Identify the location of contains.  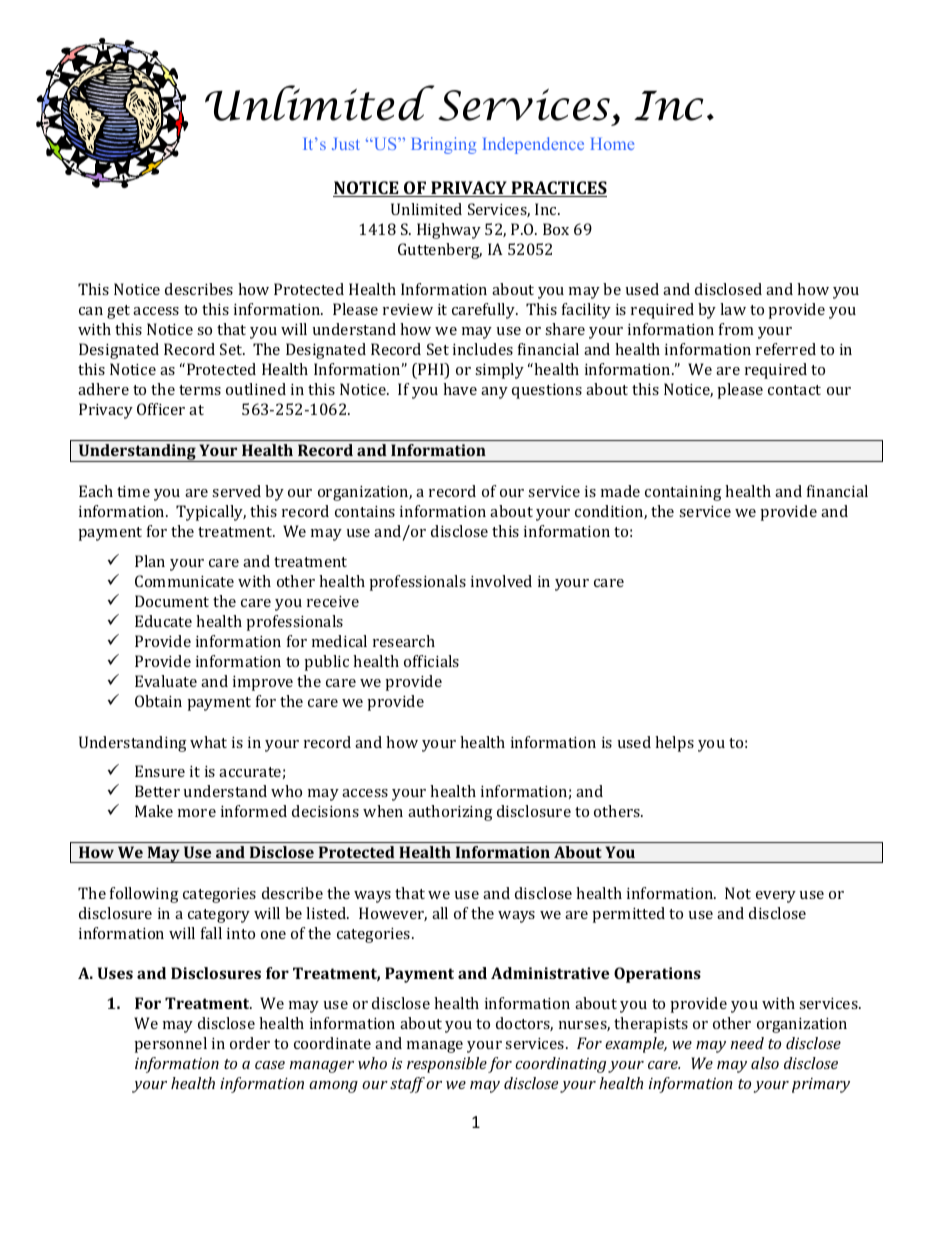
(365, 511).
